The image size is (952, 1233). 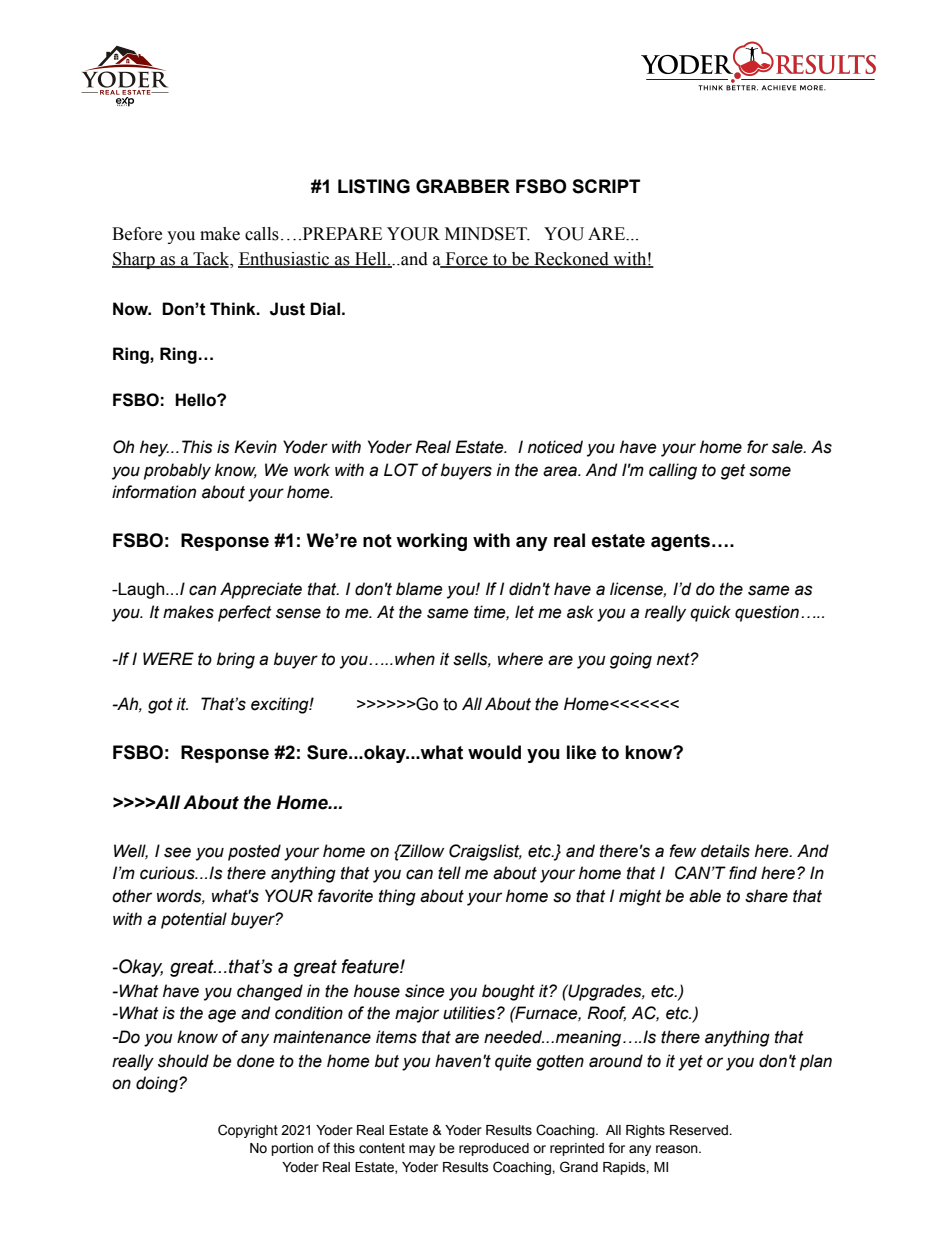 I want to click on see, so click(x=177, y=852).
